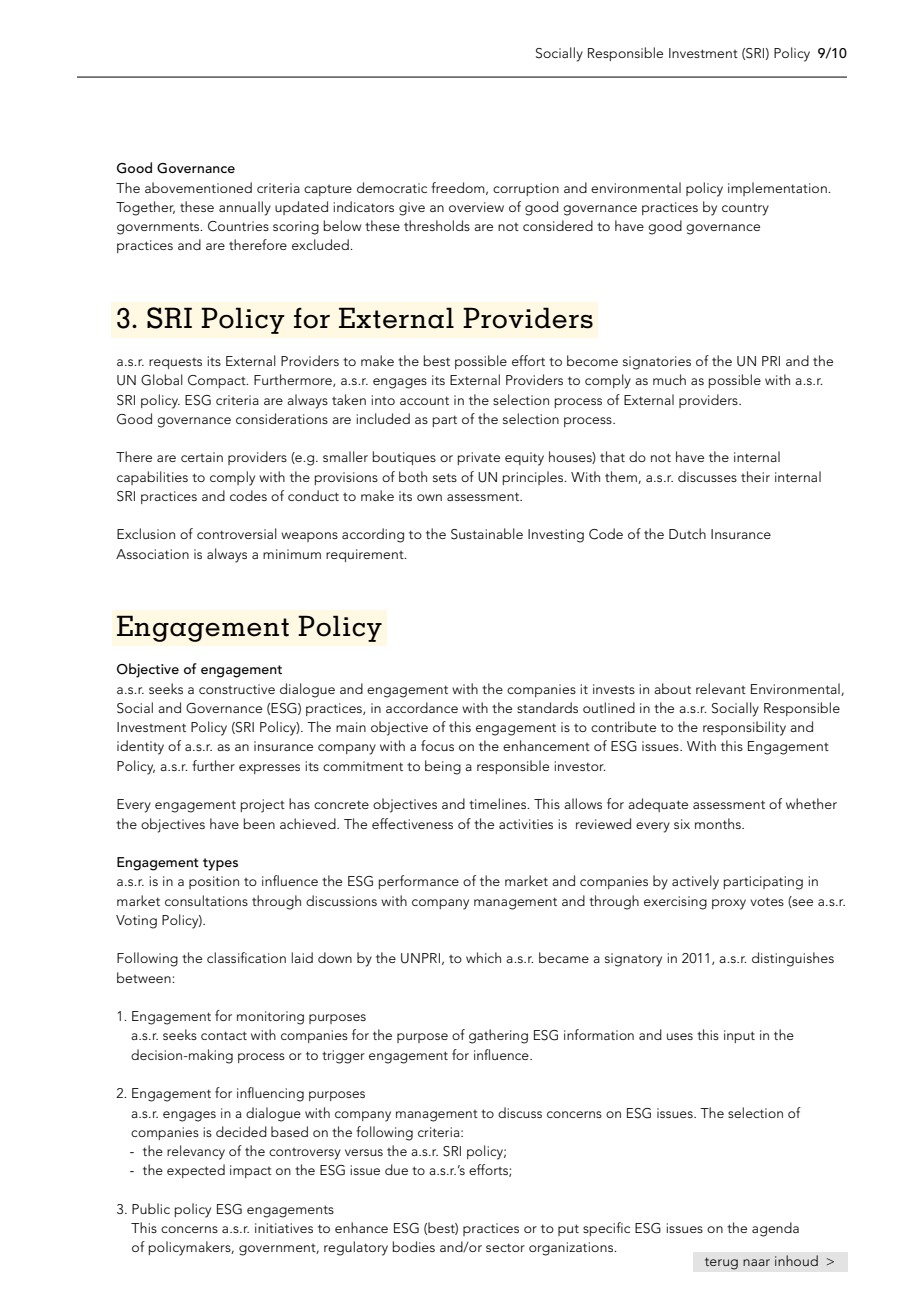 This screenshot has width=924, height=1308. Describe the element at coordinates (505, 1247) in the screenshot. I see `sector` at that location.
